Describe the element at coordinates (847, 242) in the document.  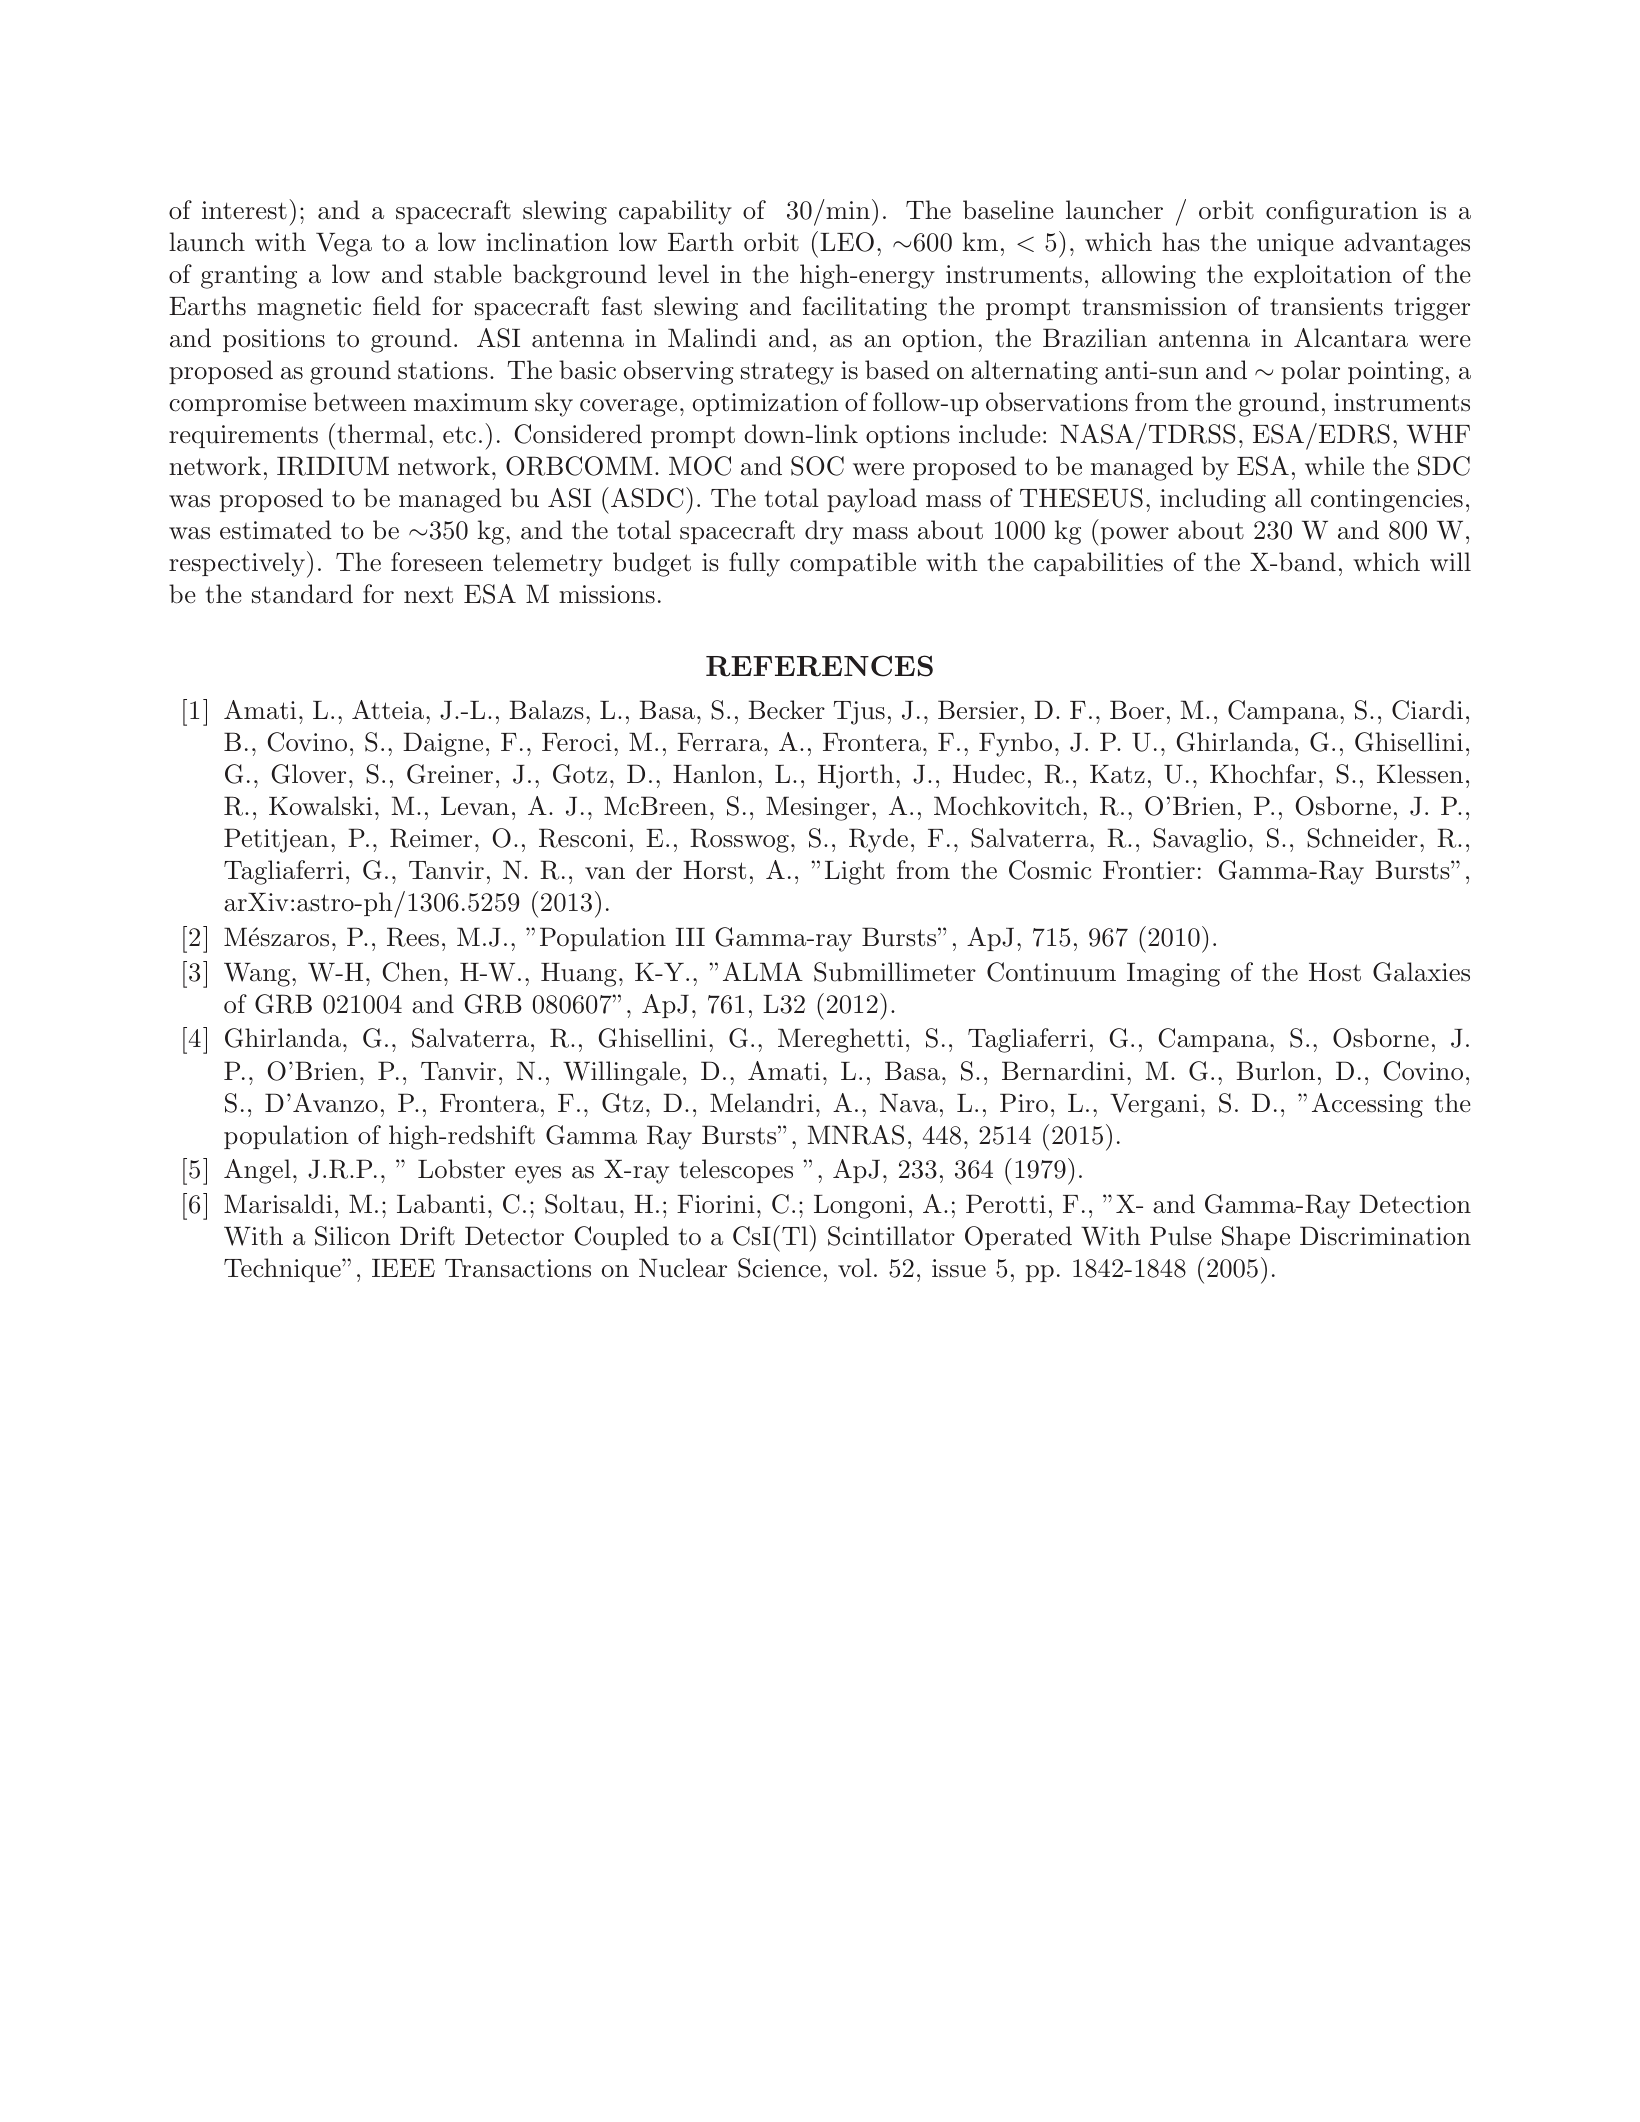
I see `LEO` at that location.
